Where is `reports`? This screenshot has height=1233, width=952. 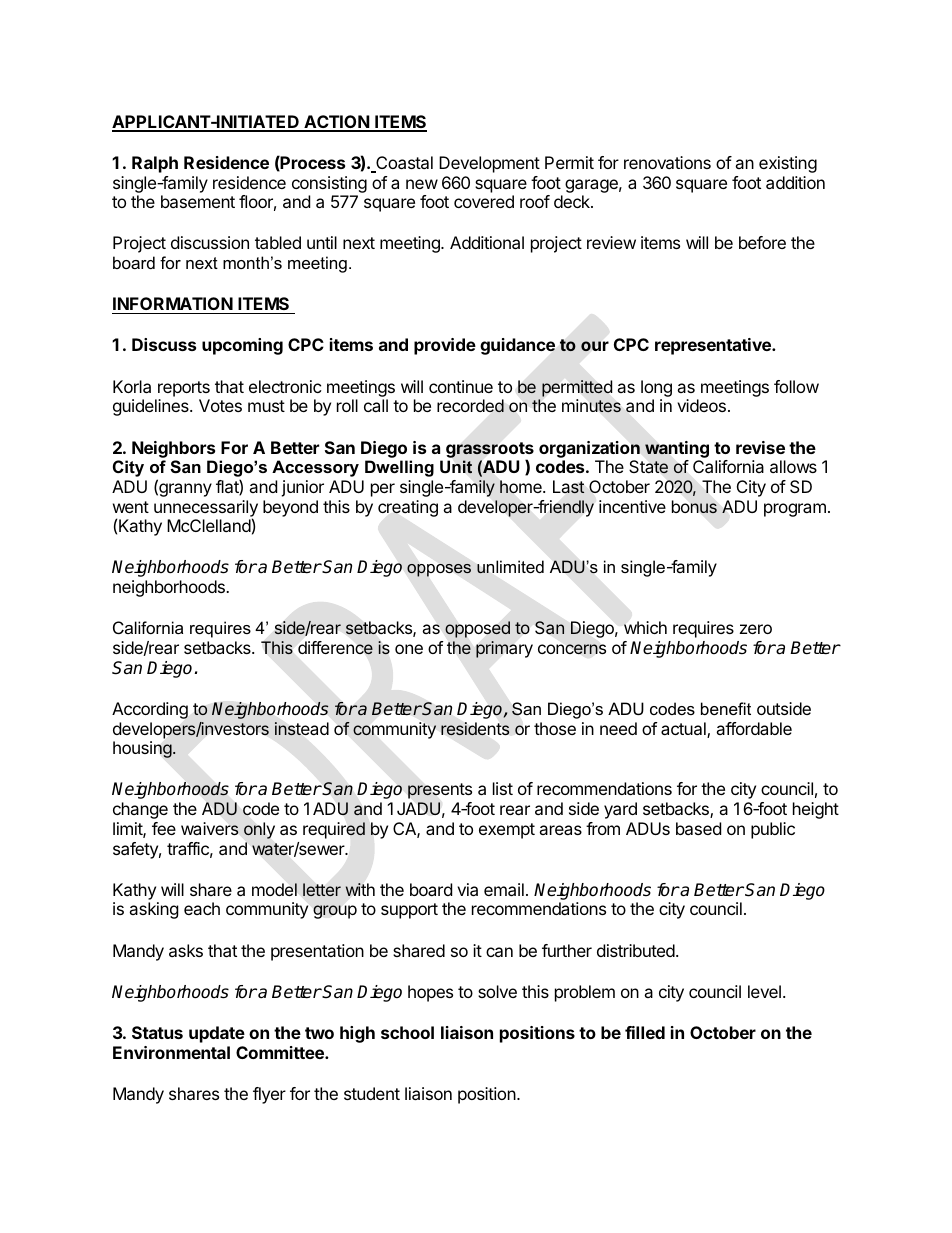
reports is located at coordinates (184, 389).
